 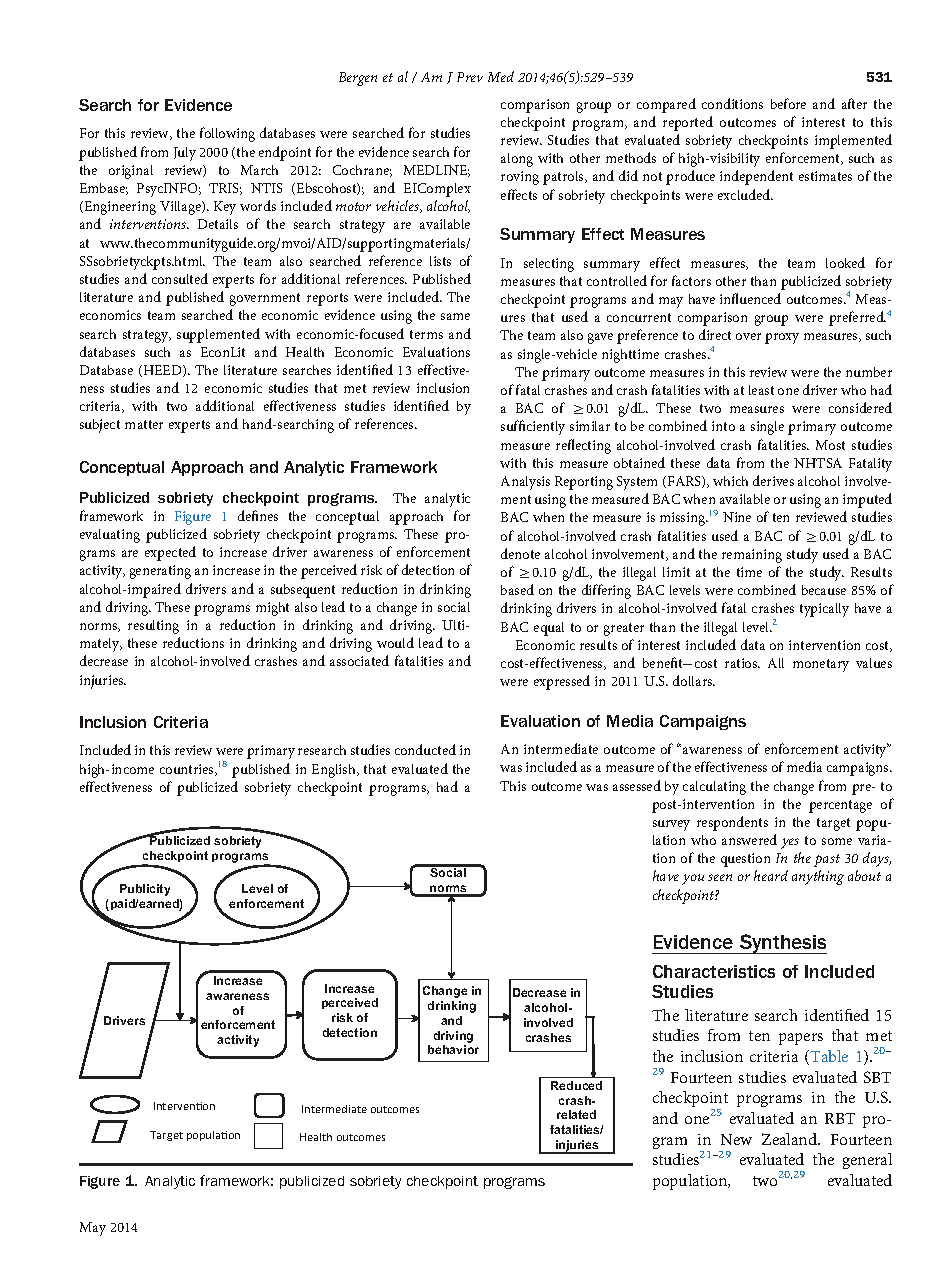 I want to click on behavior, so click(x=453, y=1049).
